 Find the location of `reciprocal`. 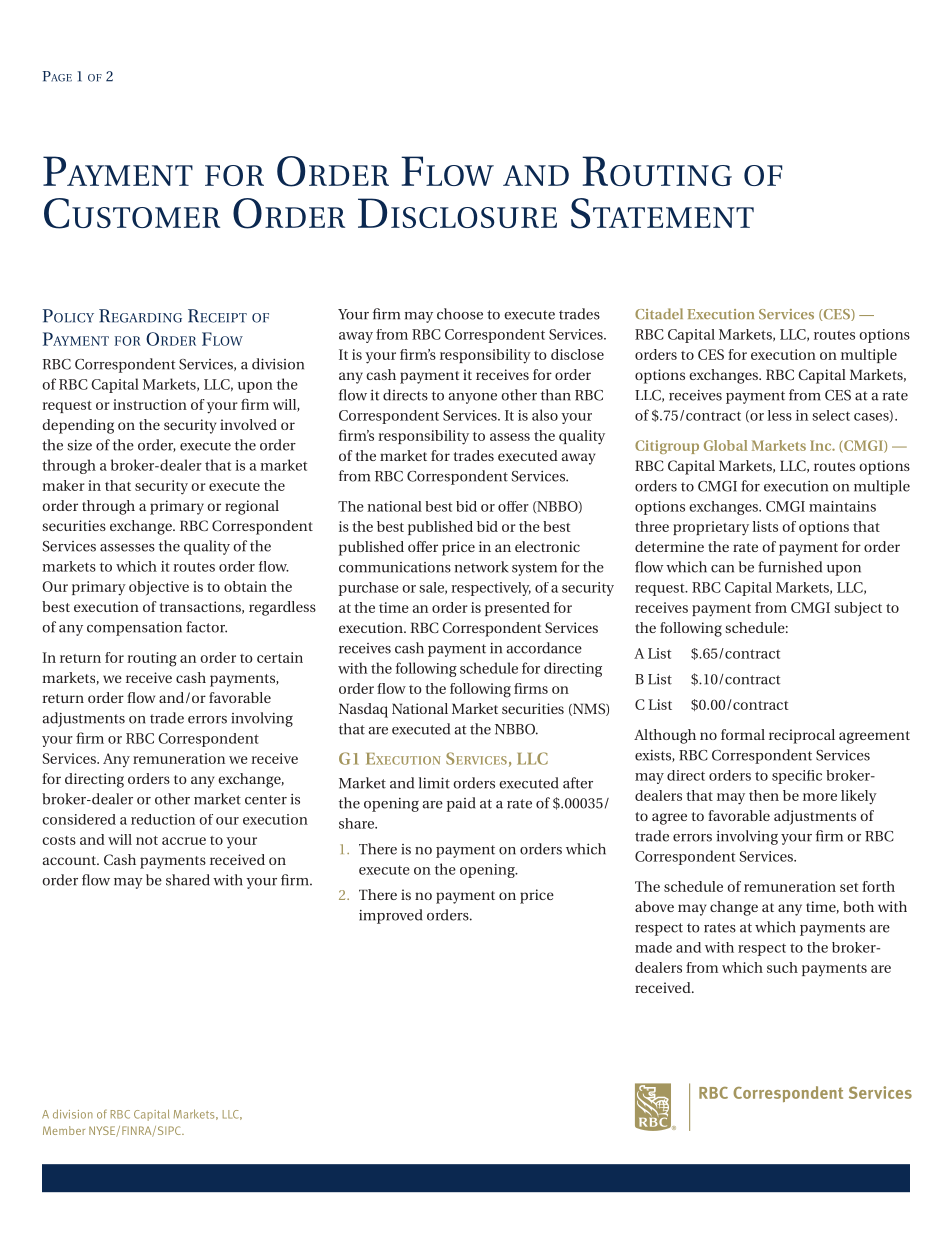

reciprocal is located at coordinates (802, 736).
